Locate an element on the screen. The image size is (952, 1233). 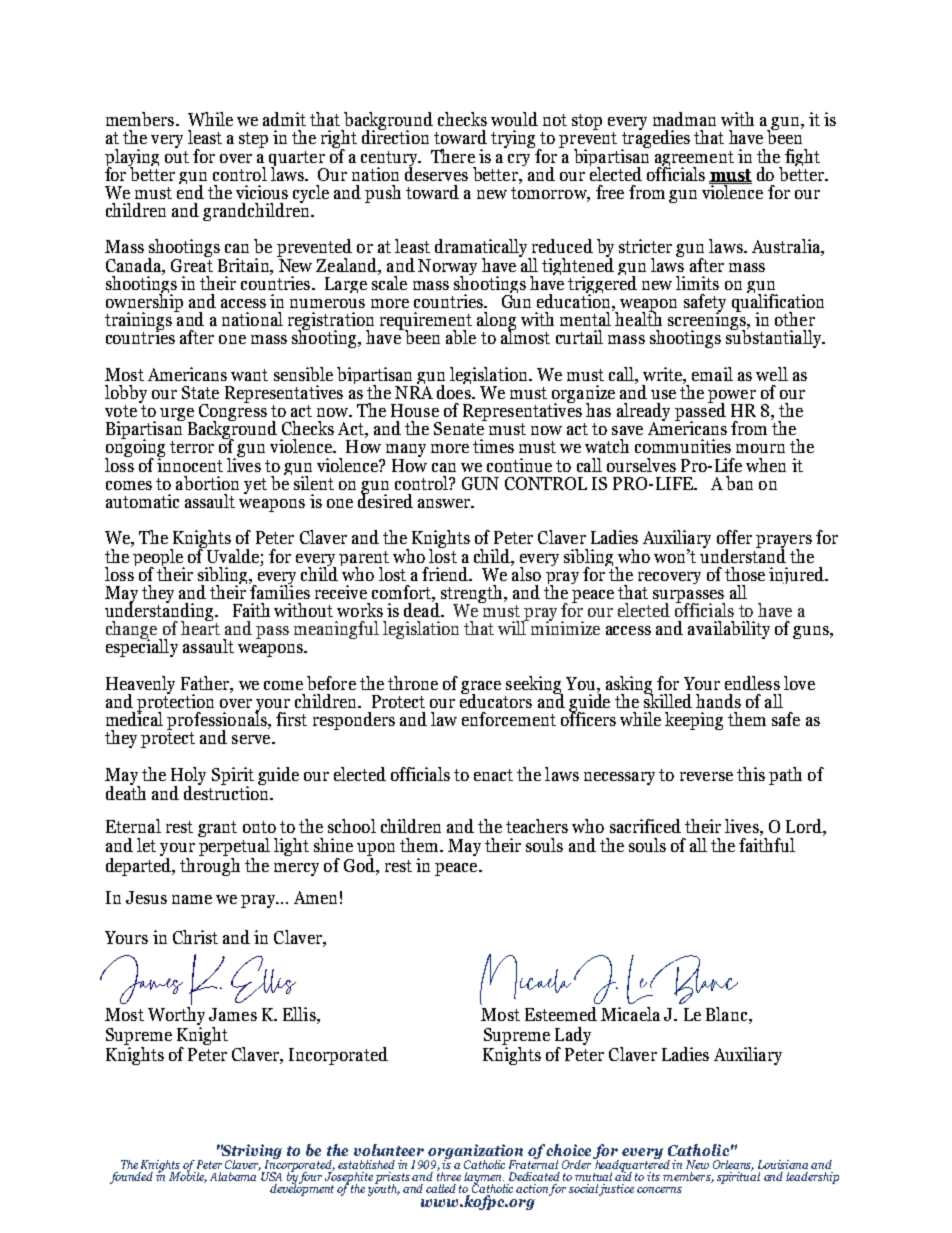
Mobile is located at coordinates (188, 1176).
